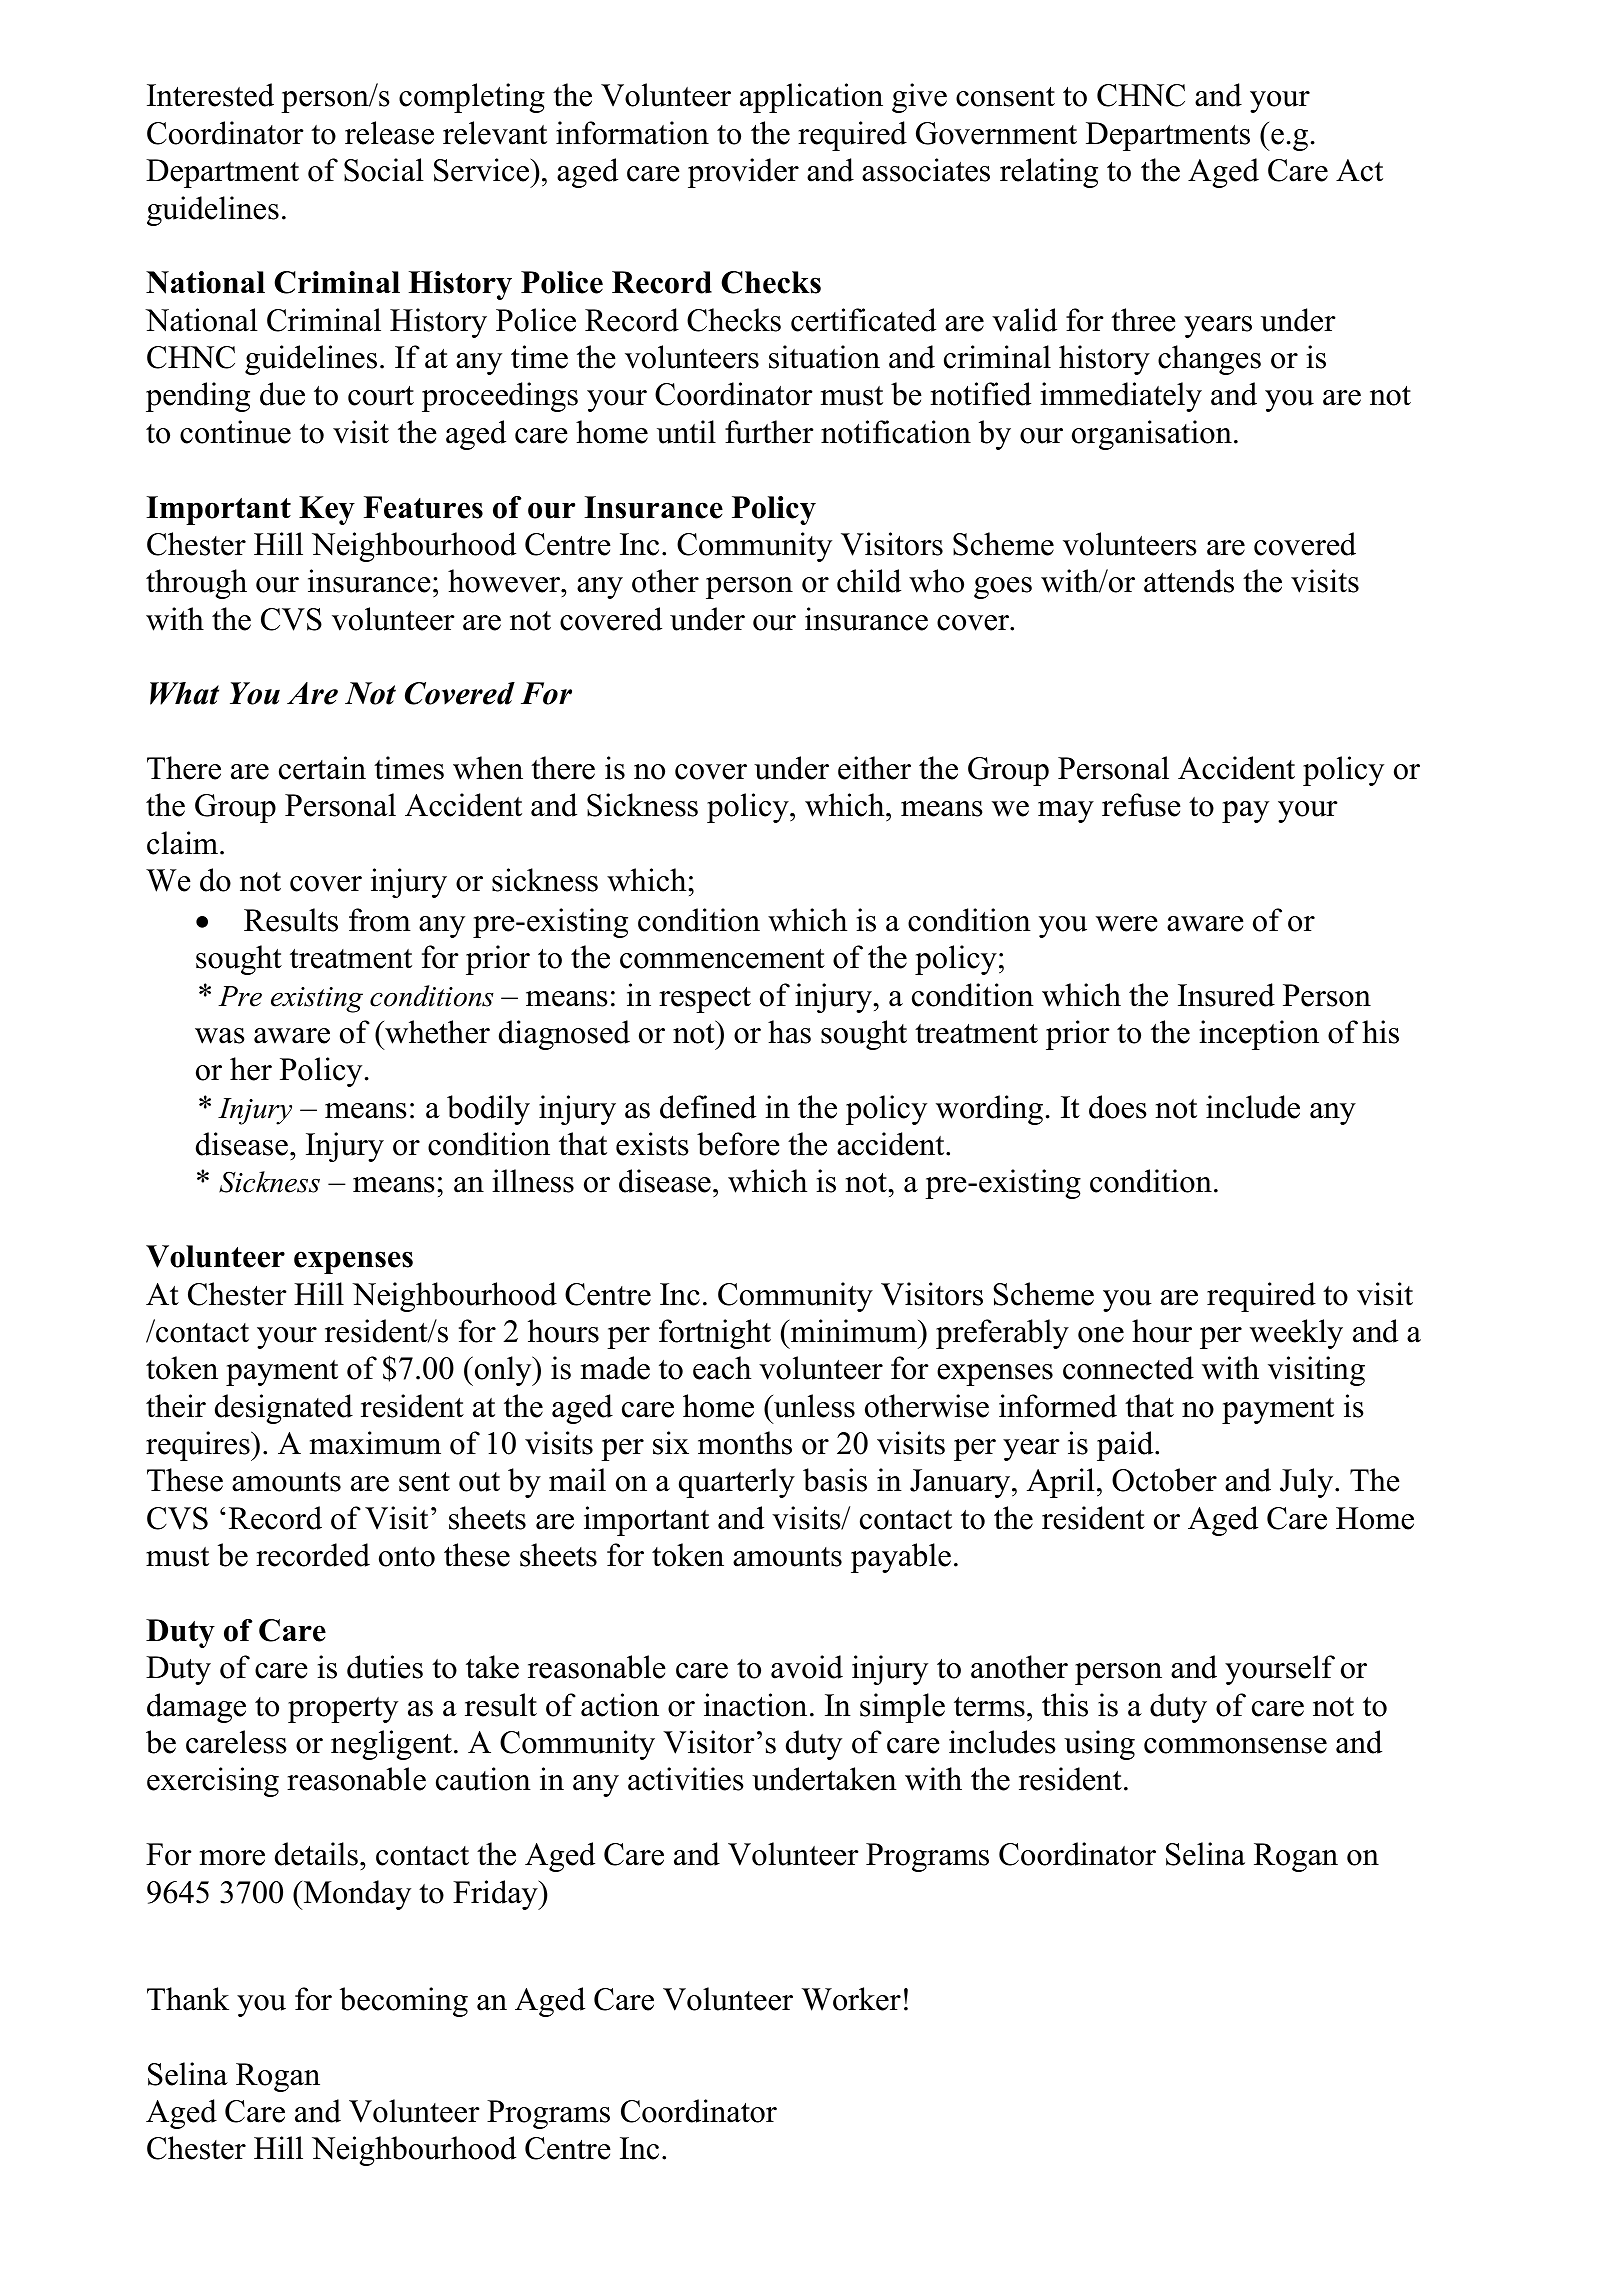  Describe the element at coordinates (284, 1409) in the screenshot. I see `designated` at that location.
